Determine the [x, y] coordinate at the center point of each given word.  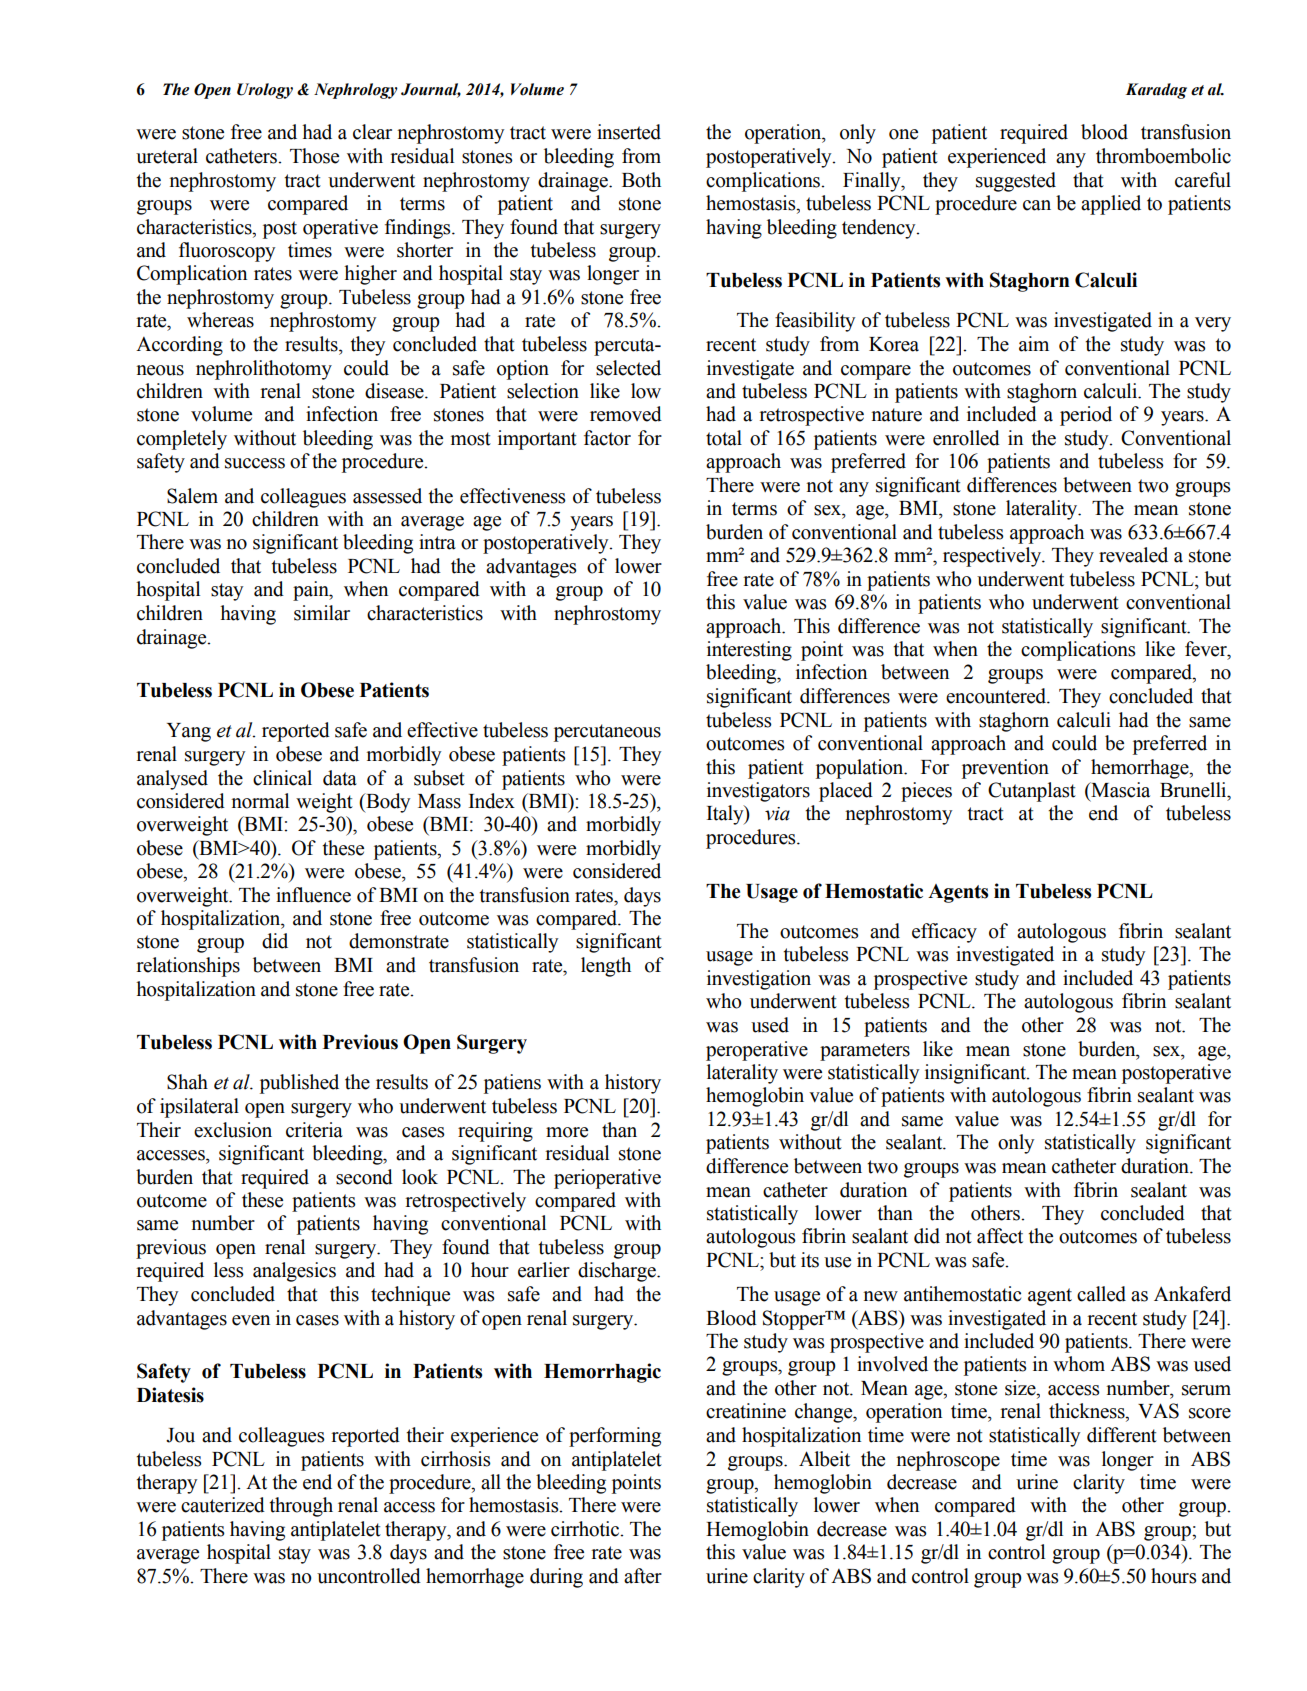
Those [314, 156]
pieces [926, 792]
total [724, 438]
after [643, 1576]
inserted [629, 132]
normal [260, 801]
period [1086, 416]
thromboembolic [1163, 156]
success [255, 463]
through [301, 1507]
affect [1000, 1236]
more [567, 1132]
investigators [758, 792]
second [364, 1177]
